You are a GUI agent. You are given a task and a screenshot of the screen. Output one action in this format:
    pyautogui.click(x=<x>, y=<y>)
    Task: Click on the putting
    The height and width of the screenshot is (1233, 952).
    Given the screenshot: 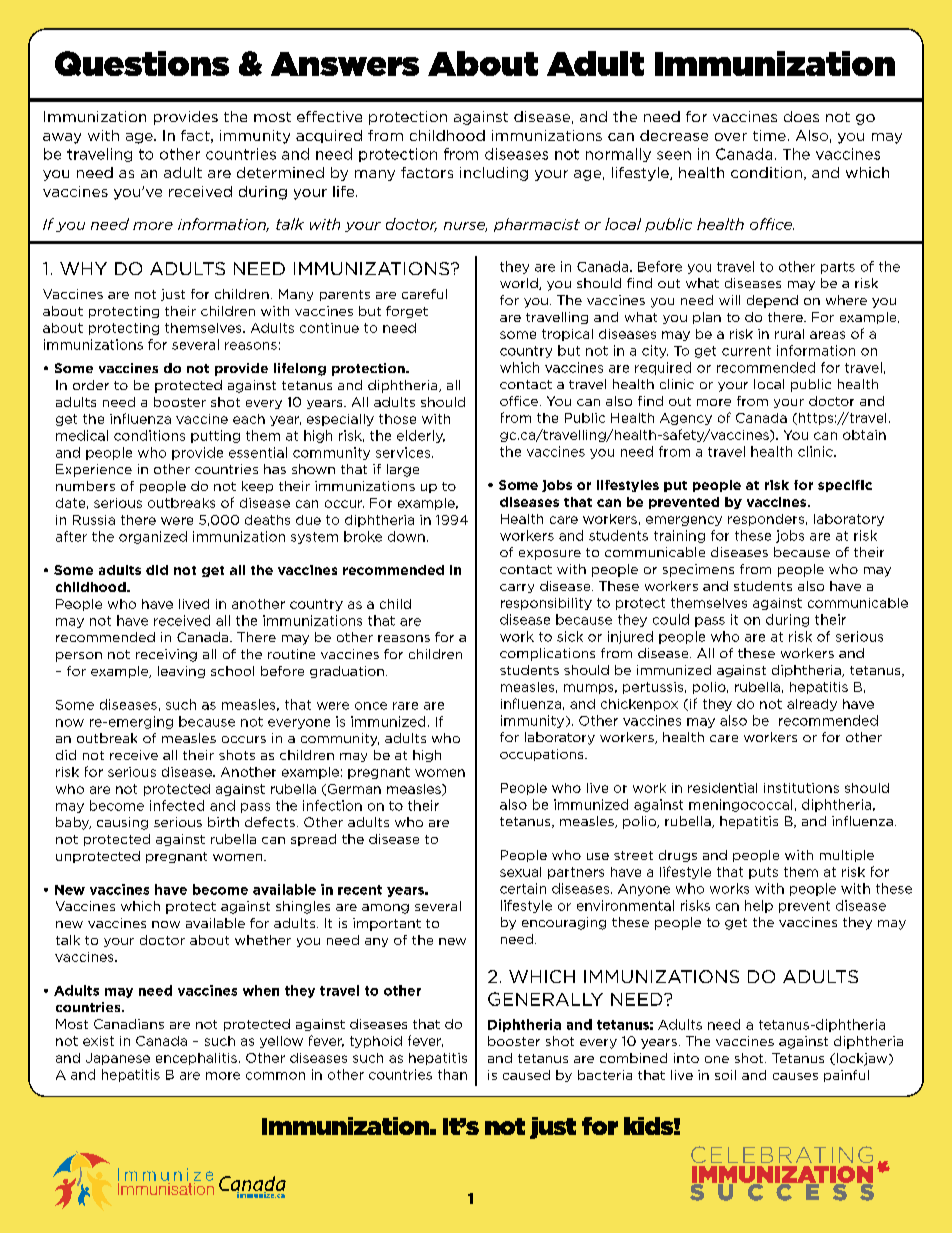 What is the action you would take?
    pyautogui.click(x=215, y=436)
